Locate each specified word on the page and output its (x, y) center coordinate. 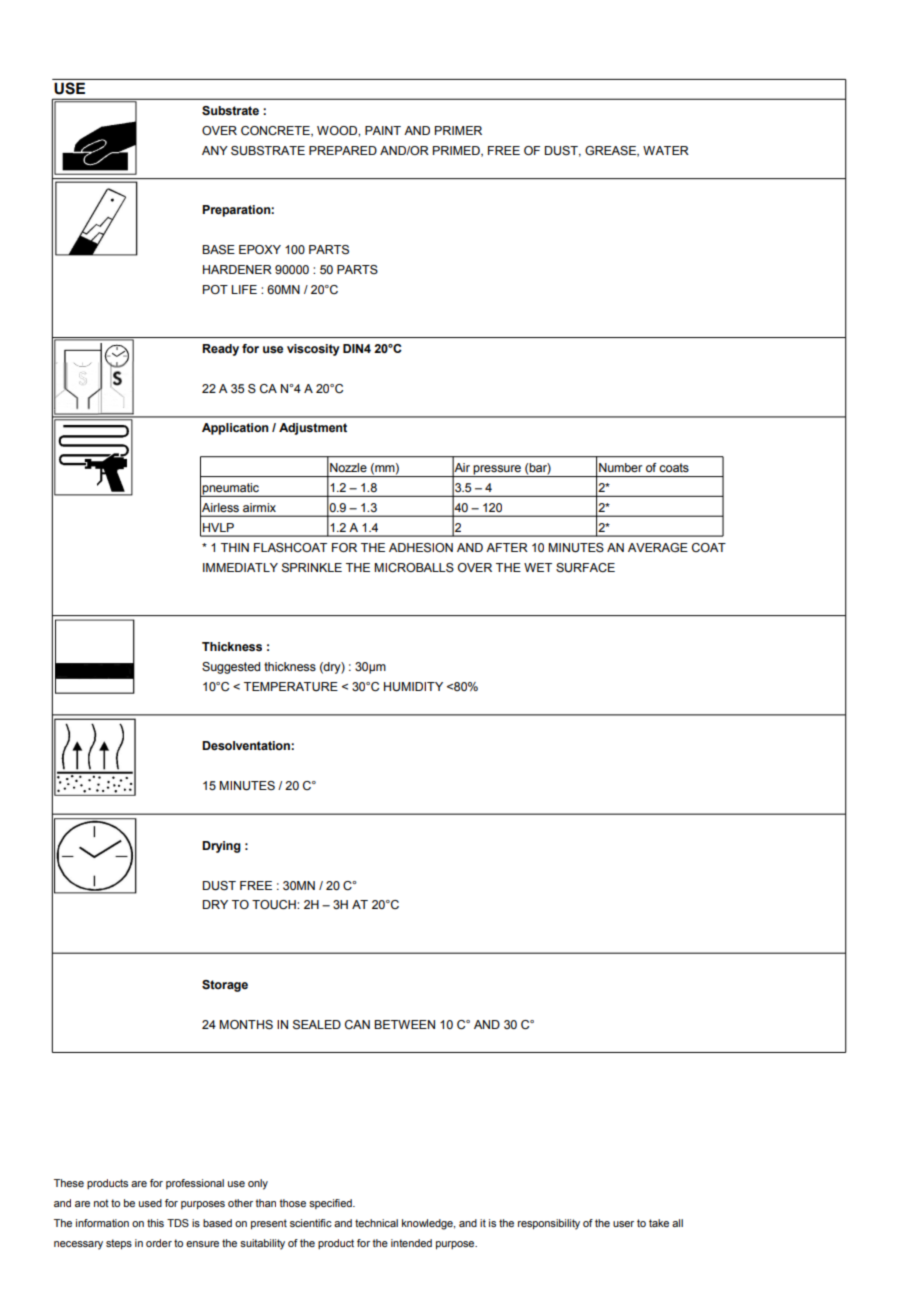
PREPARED (343, 150)
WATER (666, 150)
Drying (221, 847)
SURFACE (585, 568)
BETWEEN (404, 1024)
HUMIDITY (413, 687)
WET (538, 567)
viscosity (313, 350)
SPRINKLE (312, 568)
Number (620, 467)
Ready (220, 350)
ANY (215, 150)
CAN (357, 1024)
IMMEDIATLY (240, 567)
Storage (225, 986)
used (150, 1203)
